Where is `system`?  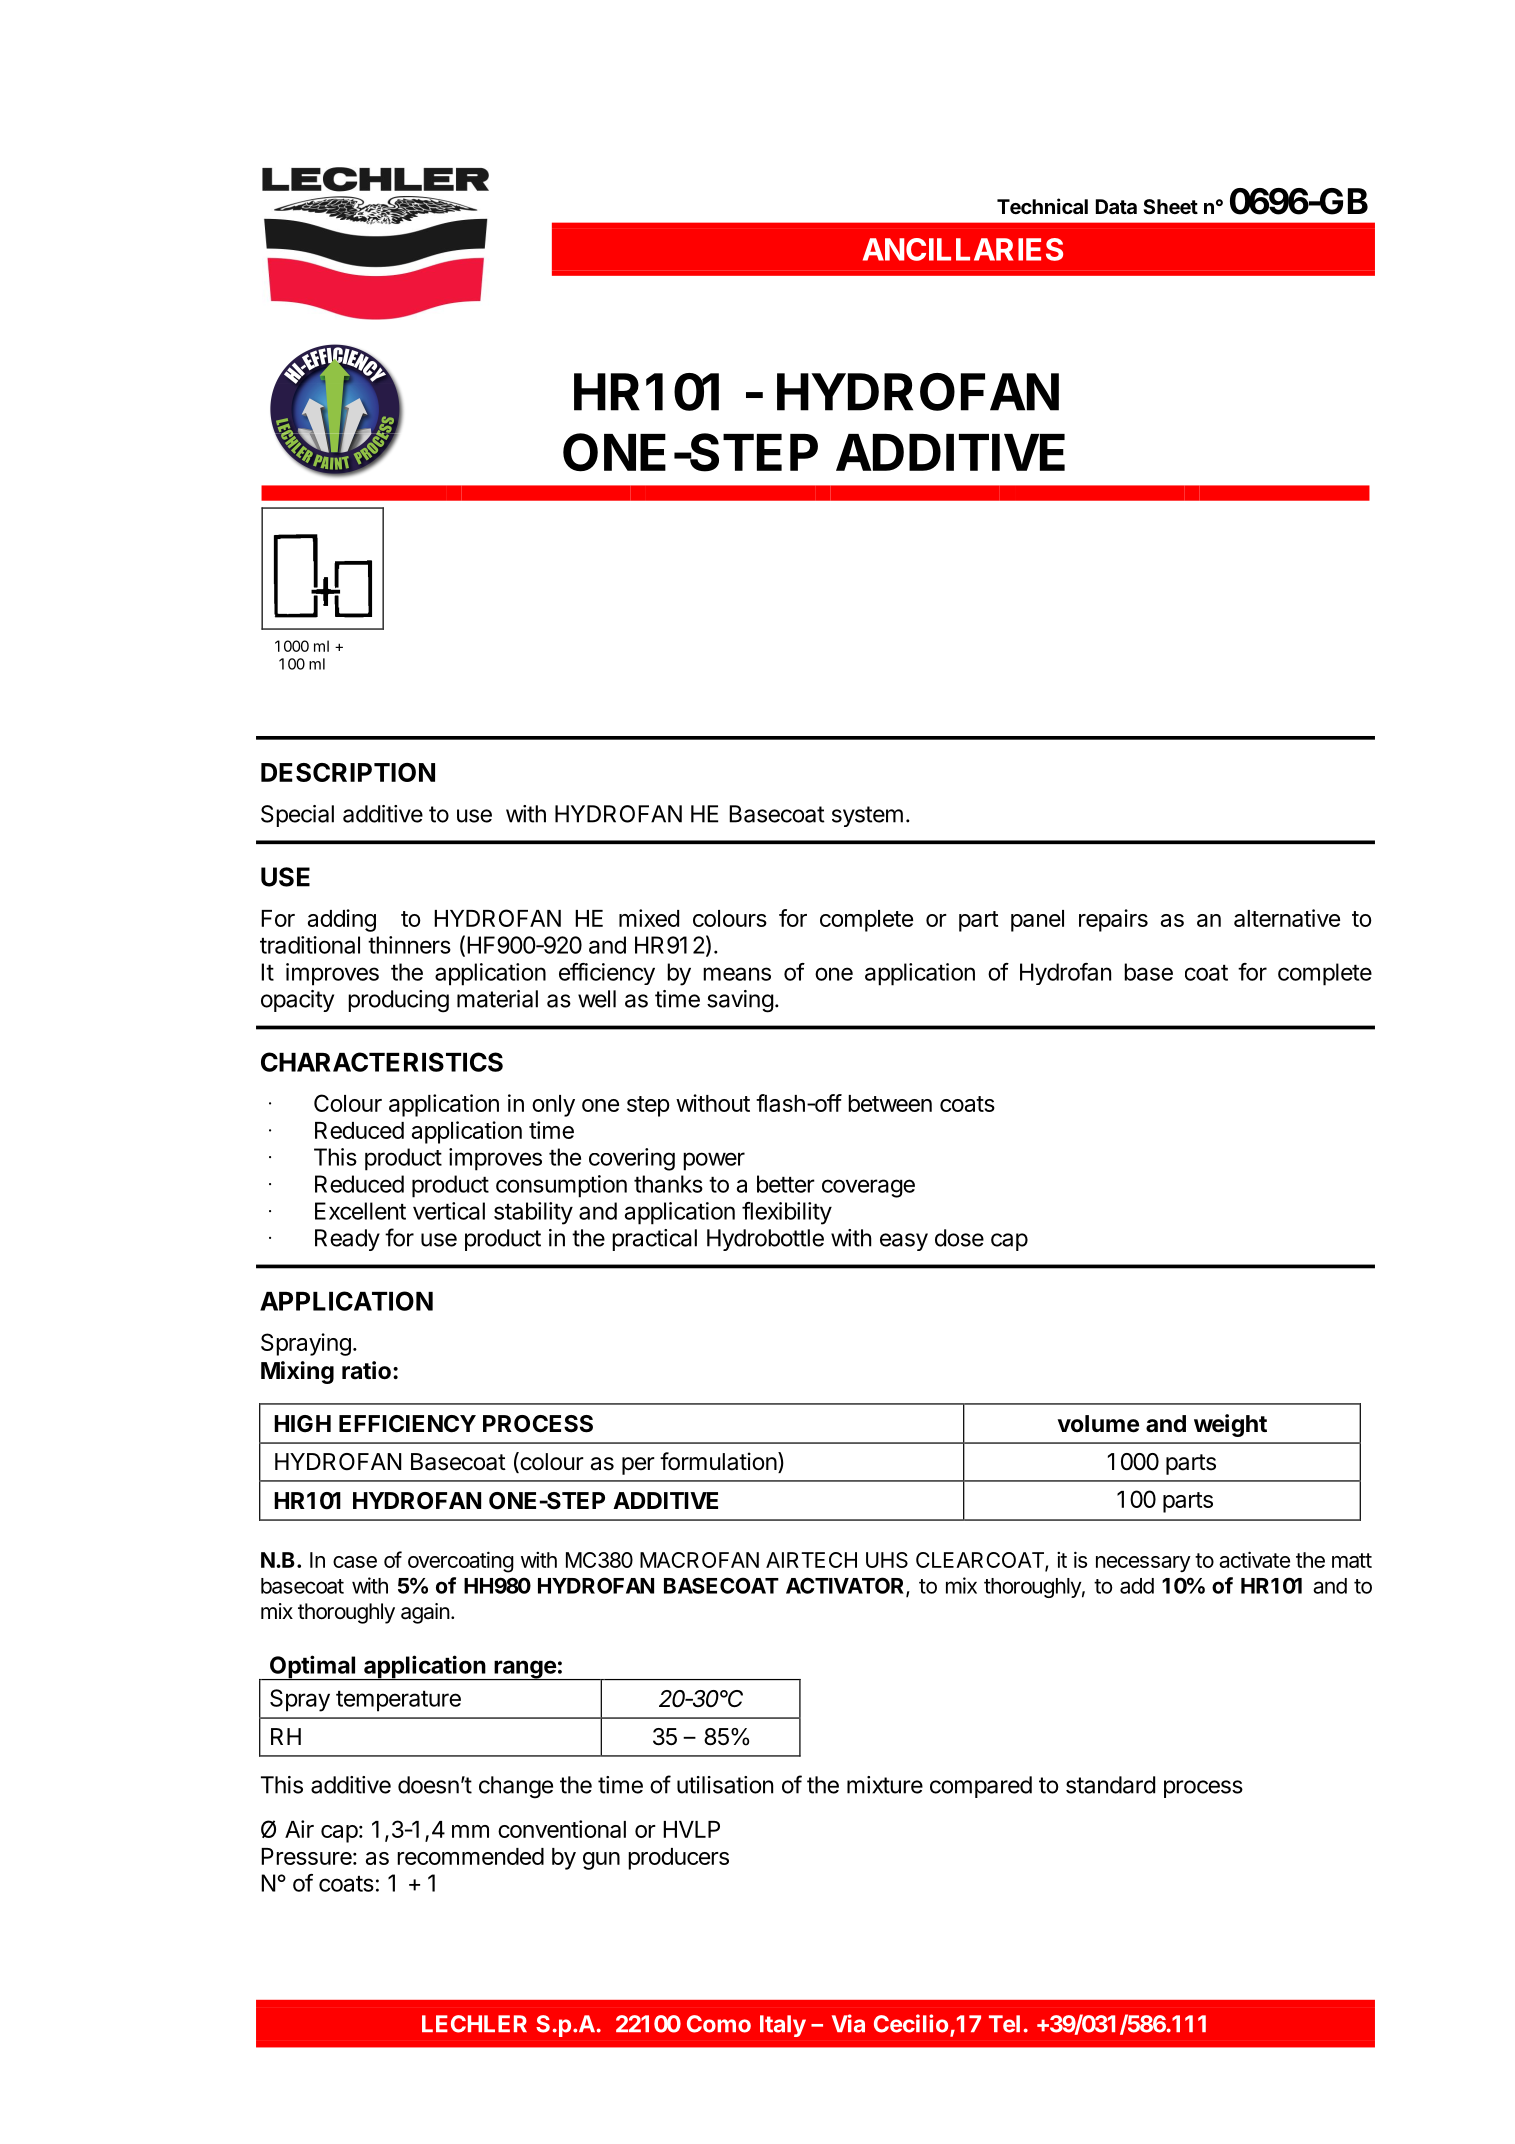 system is located at coordinates (867, 816).
